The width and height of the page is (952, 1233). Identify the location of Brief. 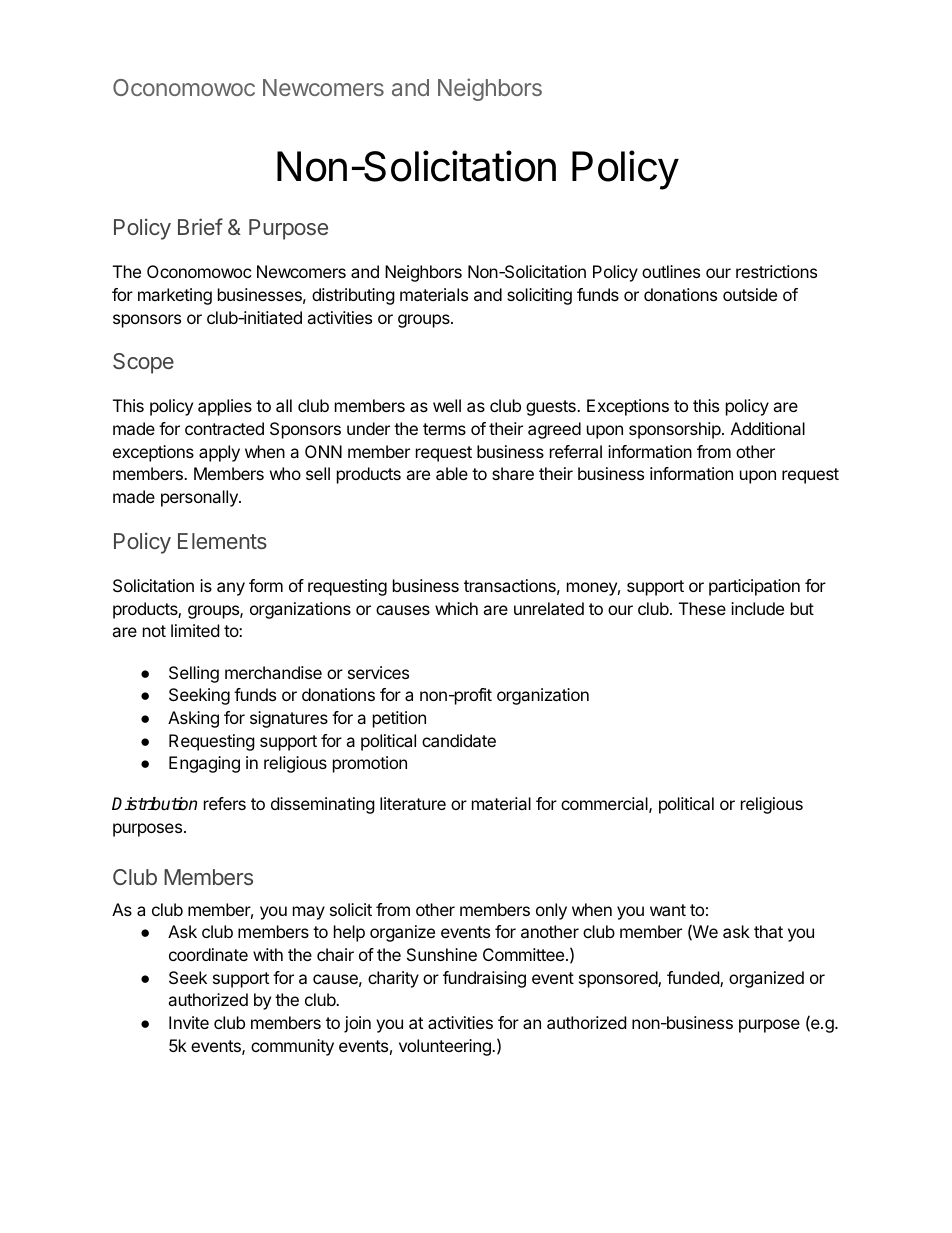
(200, 226).
